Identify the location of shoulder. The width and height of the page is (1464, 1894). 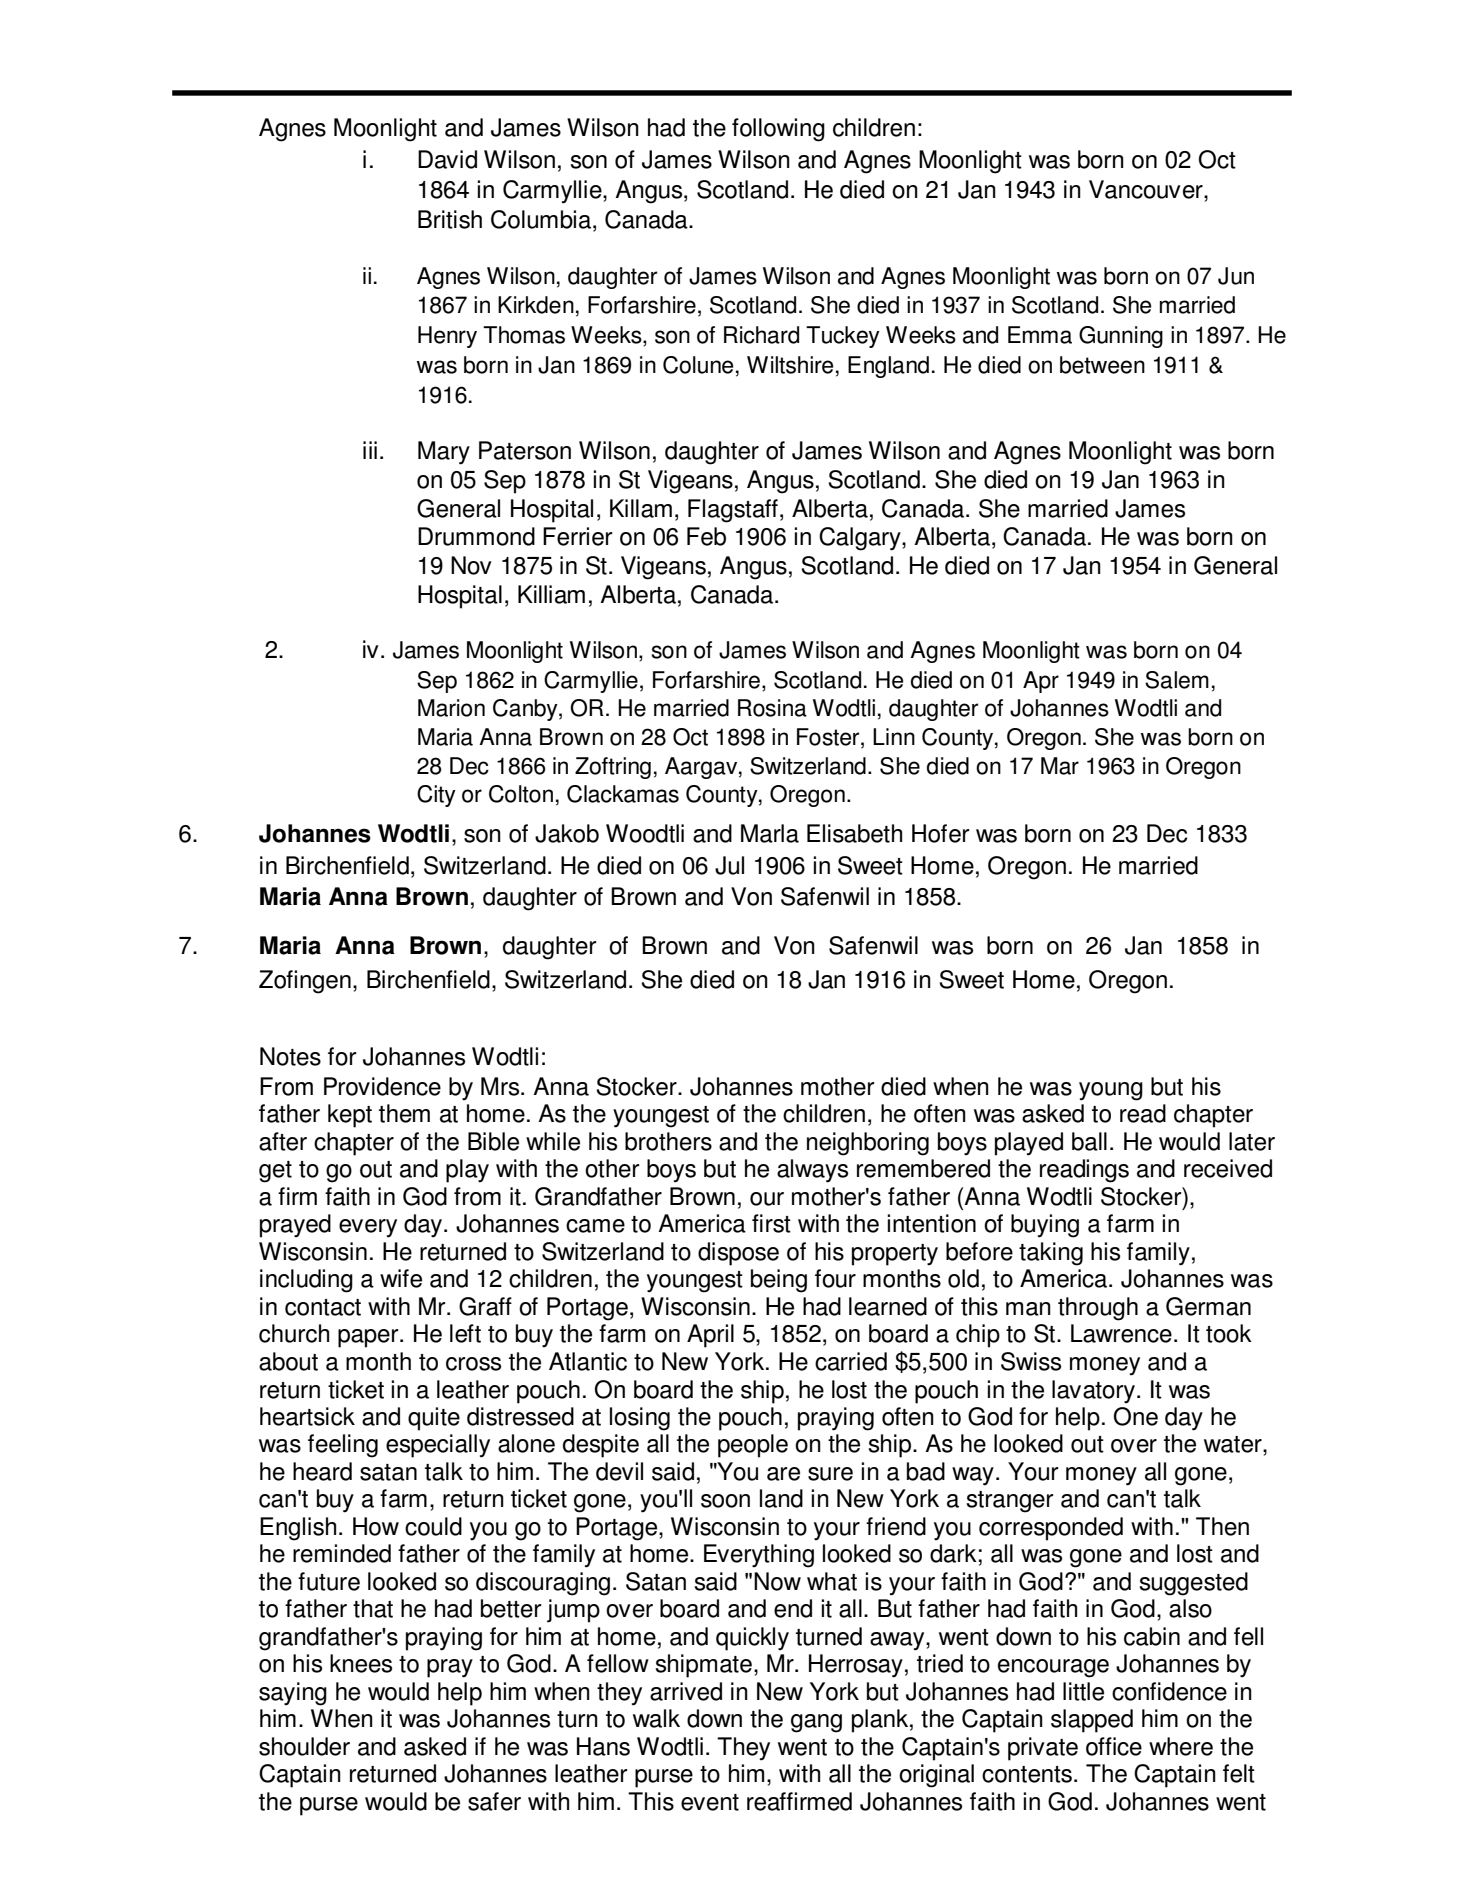
(304, 1746).
